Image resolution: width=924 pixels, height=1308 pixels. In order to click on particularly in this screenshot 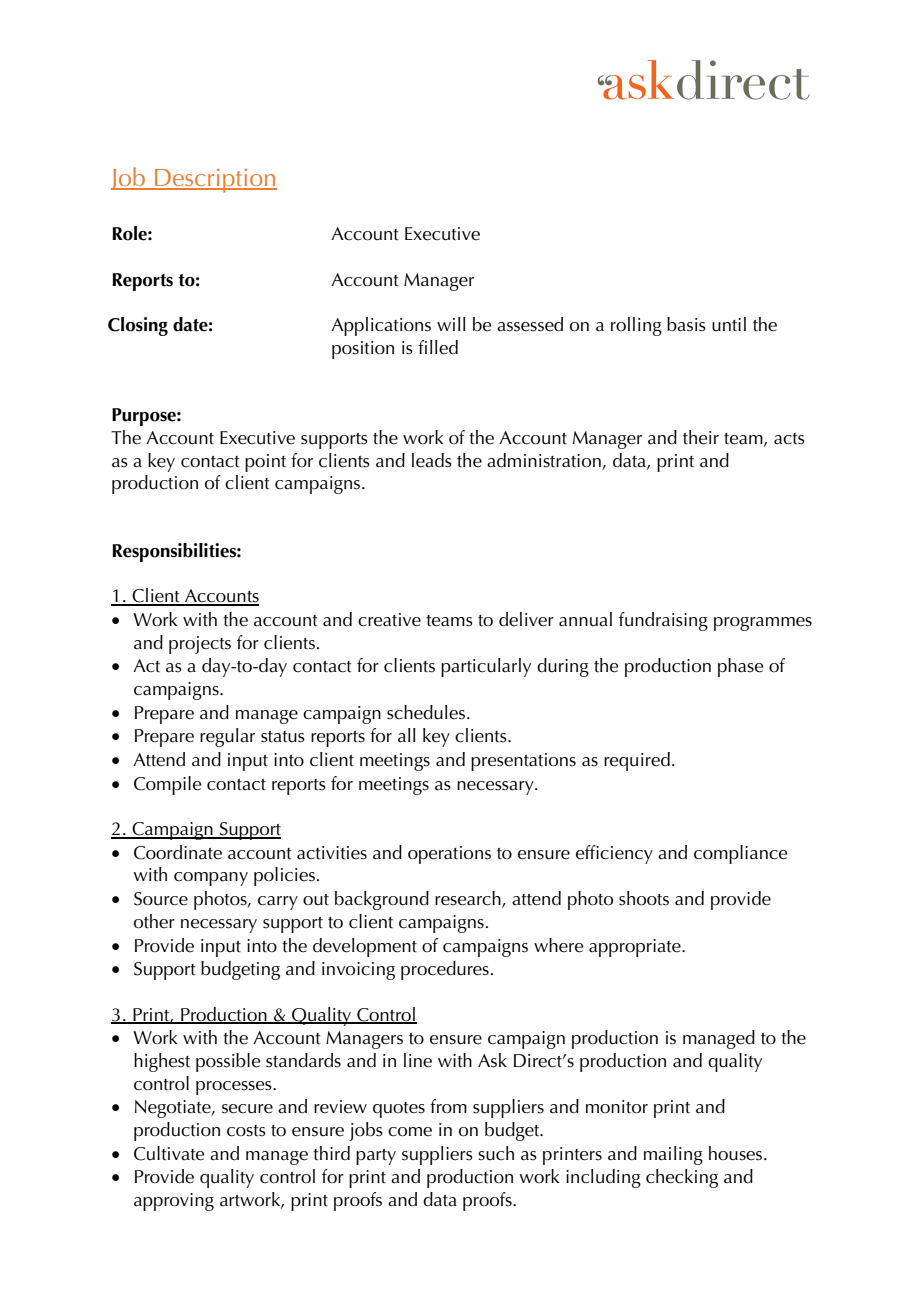, I will do `click(486, 667)`.
